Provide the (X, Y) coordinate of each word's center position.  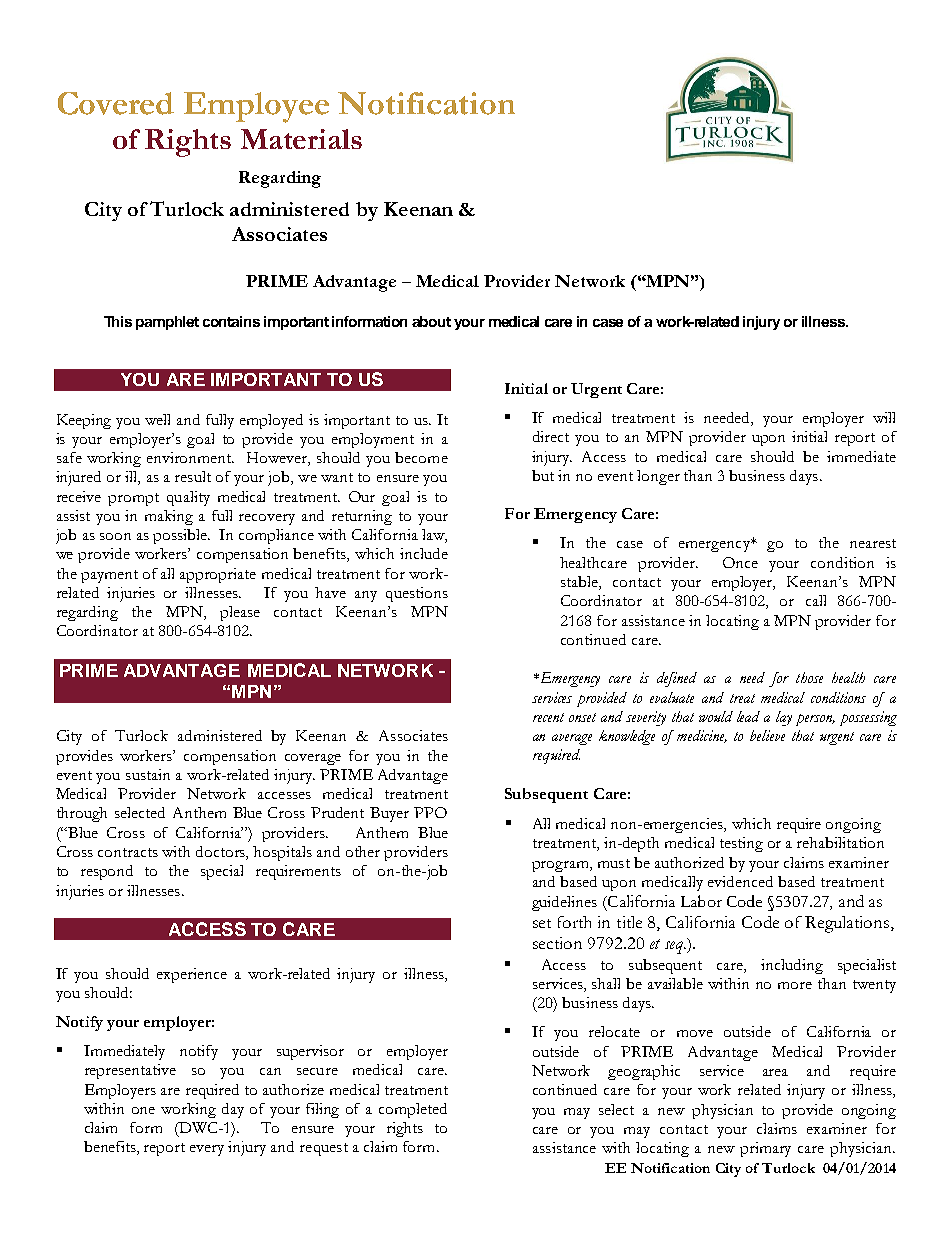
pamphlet (167, 323)
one (143, 1110)
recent (548, 717)
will (884, 417)
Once (740, 562)
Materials (301, 139)
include (424, 553)
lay (784, 718)
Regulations (847, 924)
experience (192, 975)
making (169, 517)
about (431, 321)
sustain (148, 774)
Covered (116, 103)
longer (658, 477)
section (557, 943)
